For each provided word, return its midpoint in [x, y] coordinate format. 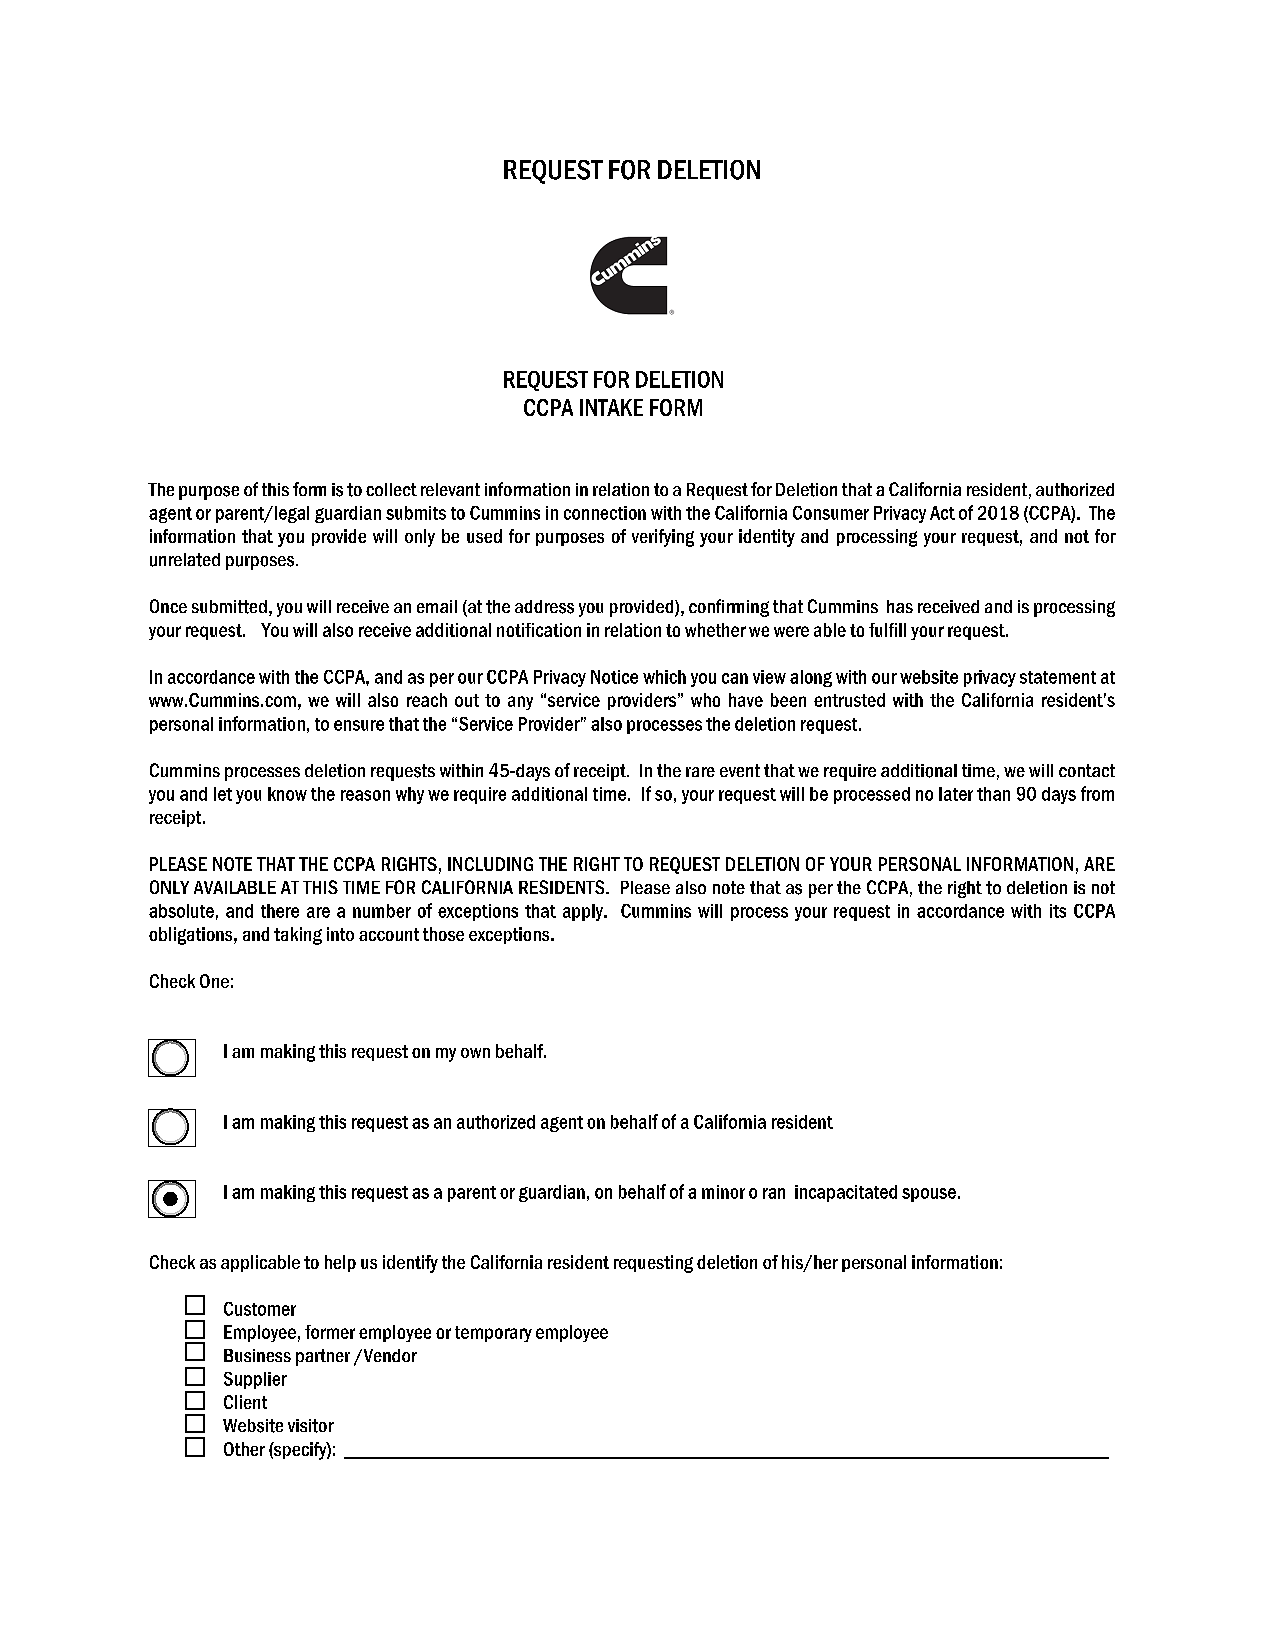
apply [584, 912]
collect [391, 489]
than [993, 794]
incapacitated [846, 1193]
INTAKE [611, 407]
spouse [929, 1195]
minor [723, 1192]
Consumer [831, 513]
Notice [614, 677]
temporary [493, 1334]
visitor [311, 1426]
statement [1058, 677]
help [340, 1263]
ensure [359, 725]
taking [298, 936]
